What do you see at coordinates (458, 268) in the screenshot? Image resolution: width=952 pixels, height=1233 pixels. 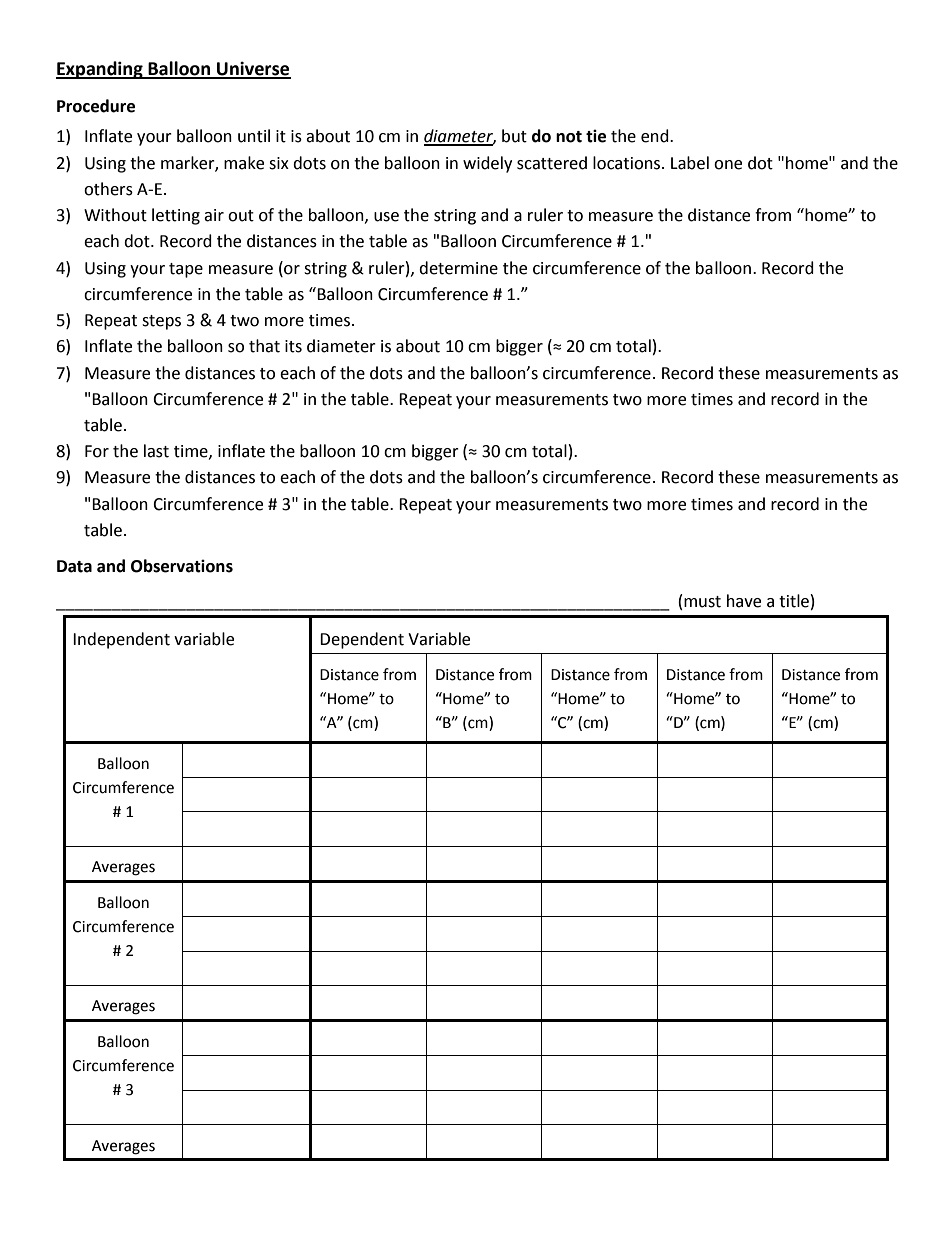 I see `determine` at bounding box center [458, 268].
